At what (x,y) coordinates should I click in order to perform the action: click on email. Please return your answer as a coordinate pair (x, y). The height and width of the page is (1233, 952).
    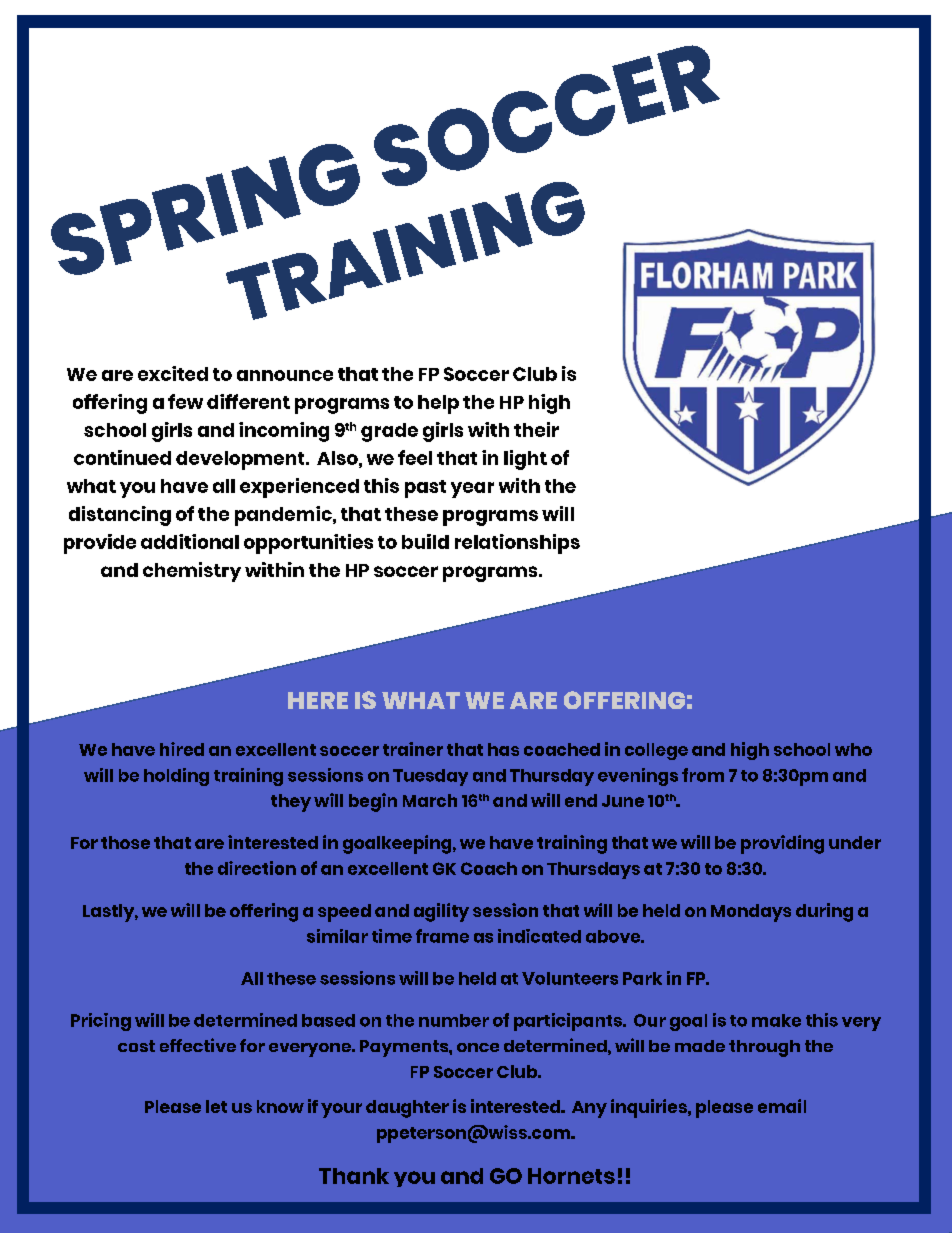
    Looking at the image, I should click on (782, 1106).
